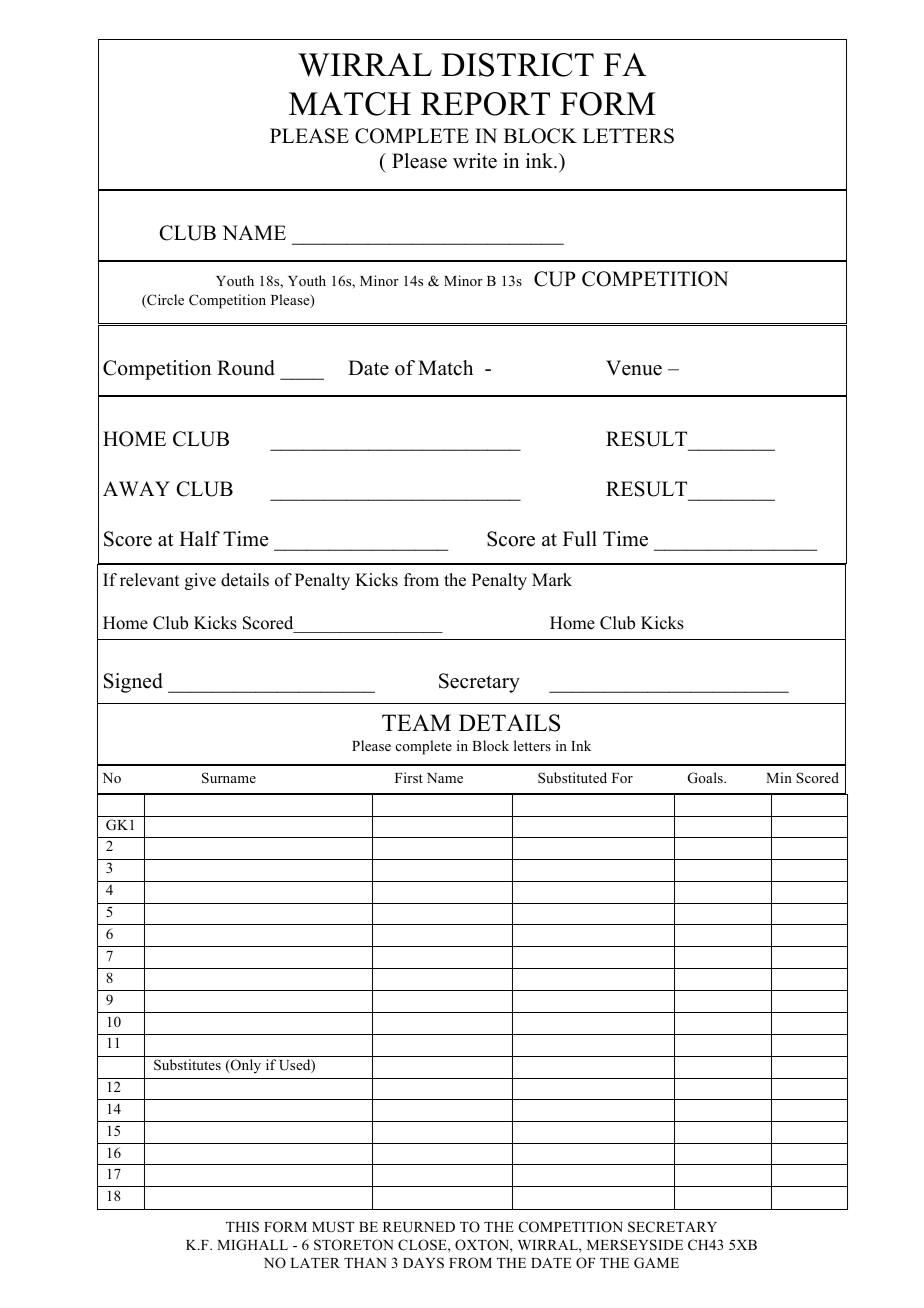  I want to click on REPORT, so click(485, 104).
